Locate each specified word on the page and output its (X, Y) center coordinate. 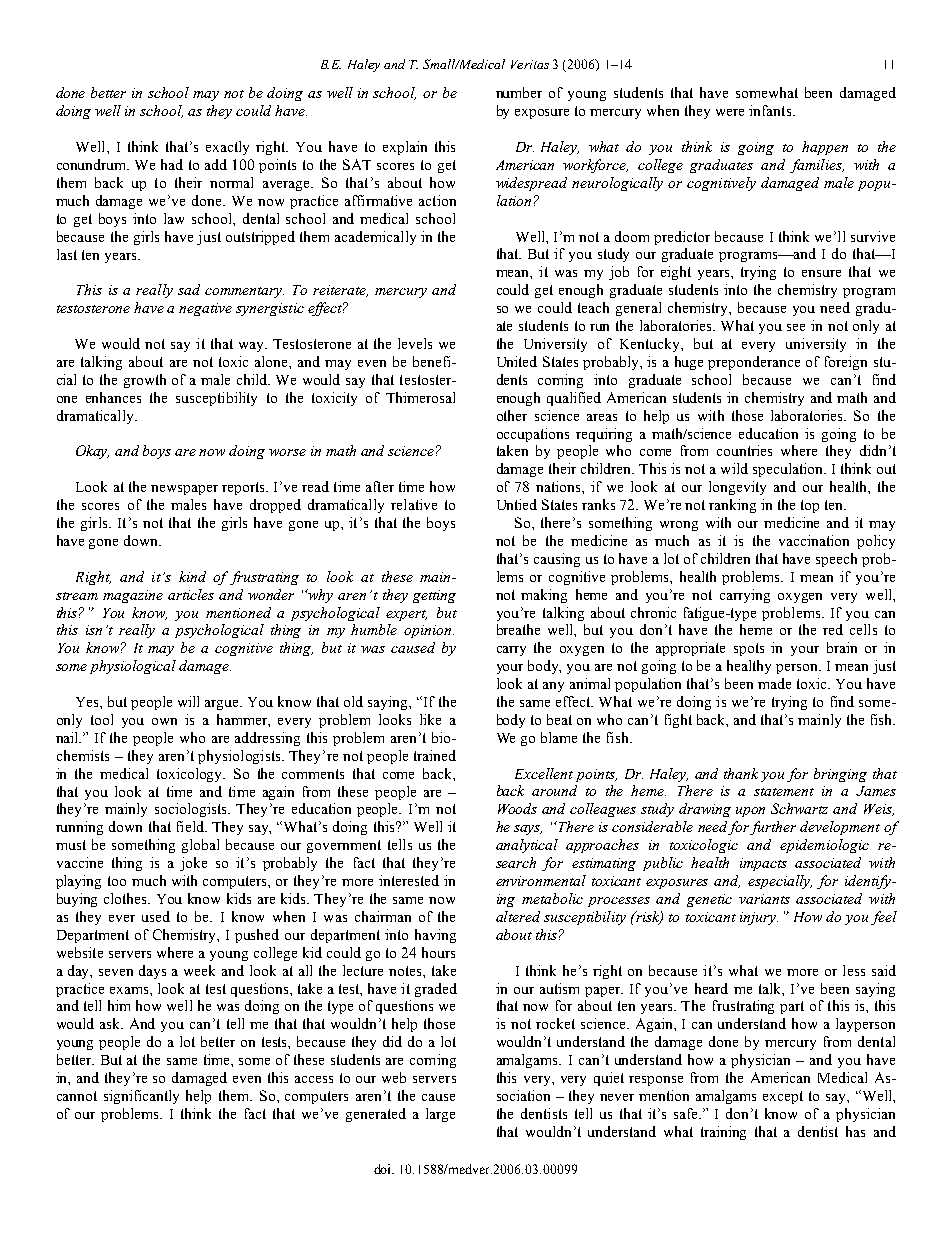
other (512, 415)
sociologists (192, 810)
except (783, 1097)
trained (435, 755)
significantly (141, 1097)
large (440, 1115)
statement (784, 792)
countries (744, 450)
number (519, 92)
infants (771, 110)
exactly (227, 148)
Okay (92, 452)
